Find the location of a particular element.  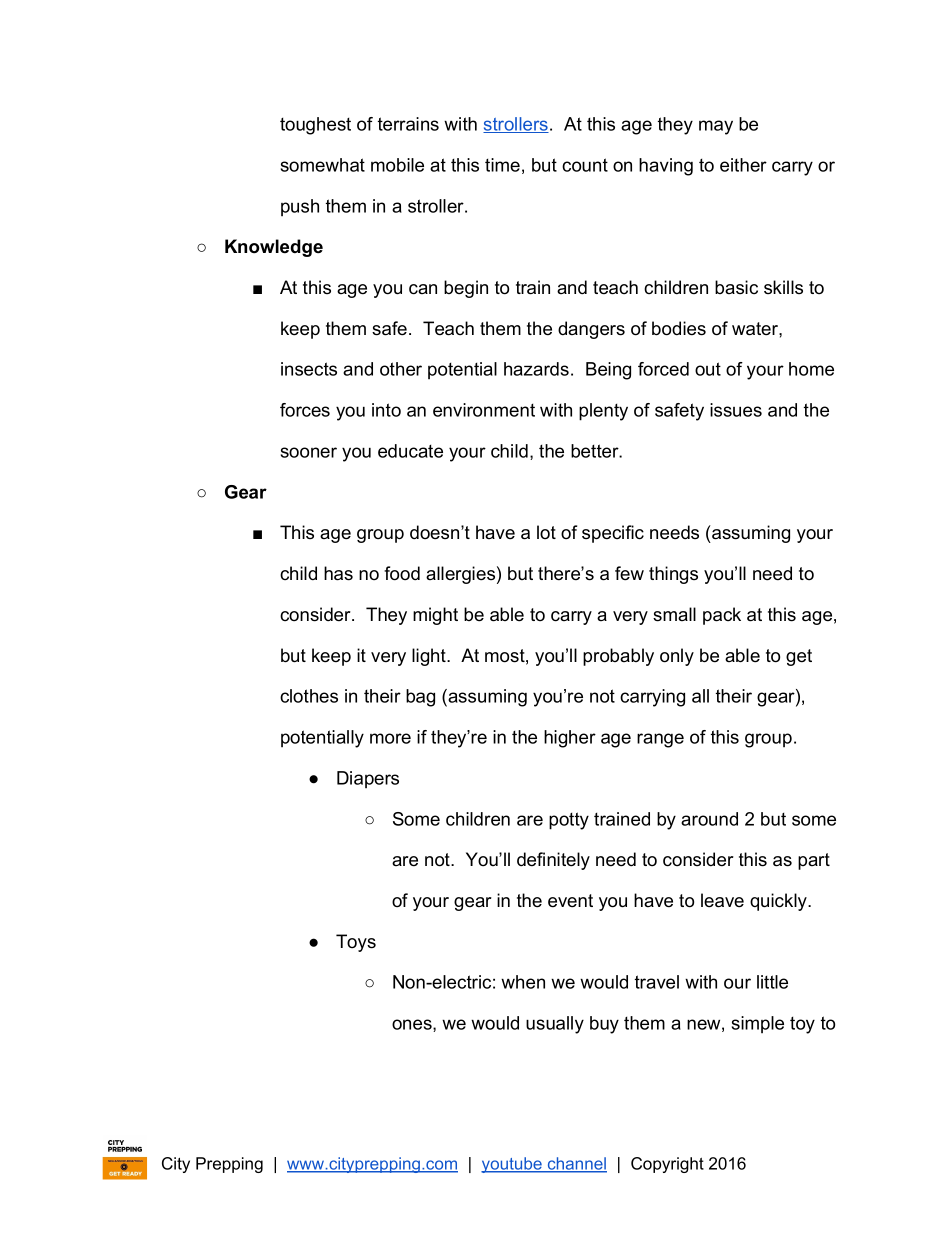

clothes is located at coordinates (309, 696).
